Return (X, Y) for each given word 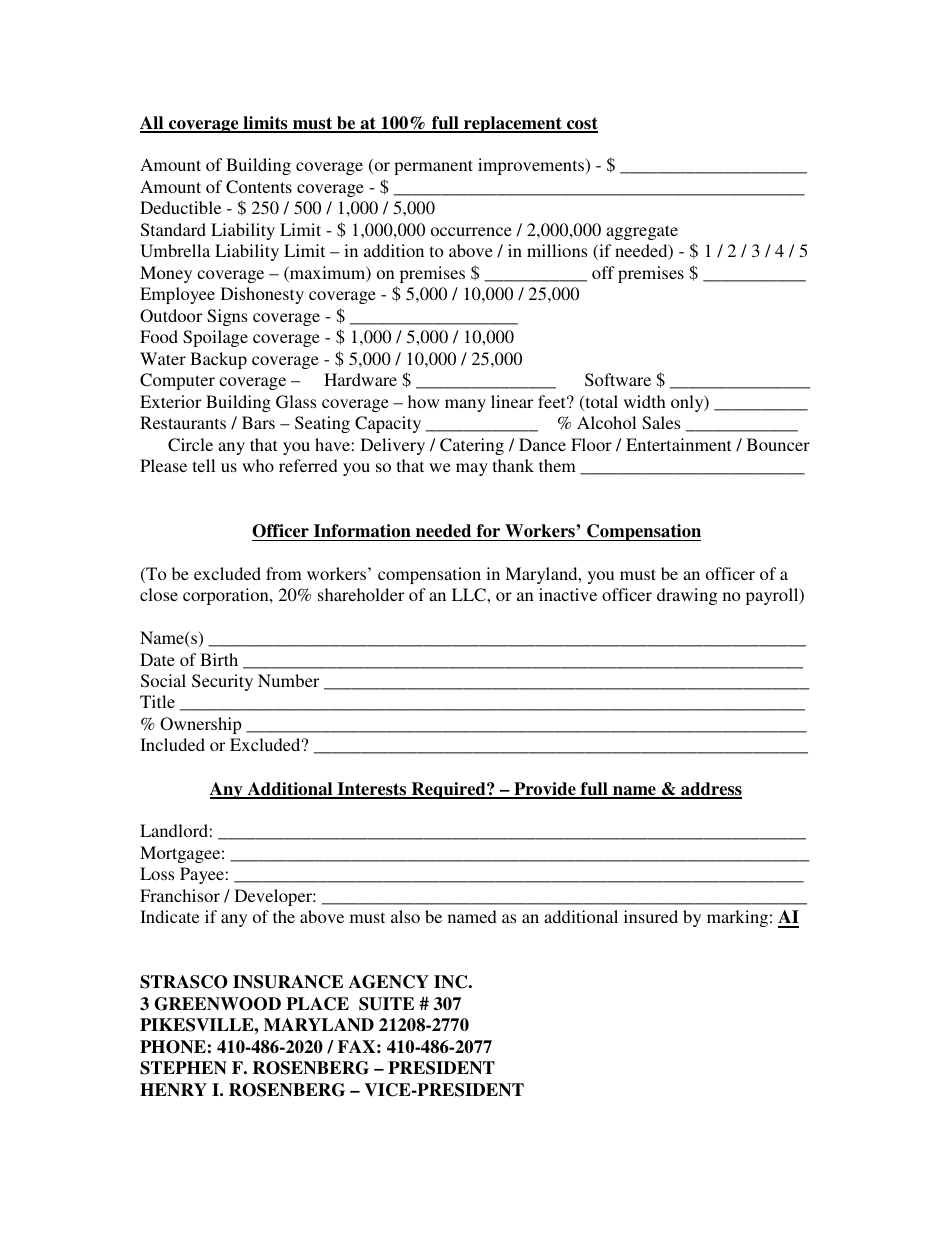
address (710, 790)
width (645, 401)
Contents (259, 187)
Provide (545, 790)
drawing (687, 596)
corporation (227, 596)
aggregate (642, 232)
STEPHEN (183, 1068)
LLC (470, 595)
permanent (433, 167)
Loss (157, 873)
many (465, 405)
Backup (218, 360)
